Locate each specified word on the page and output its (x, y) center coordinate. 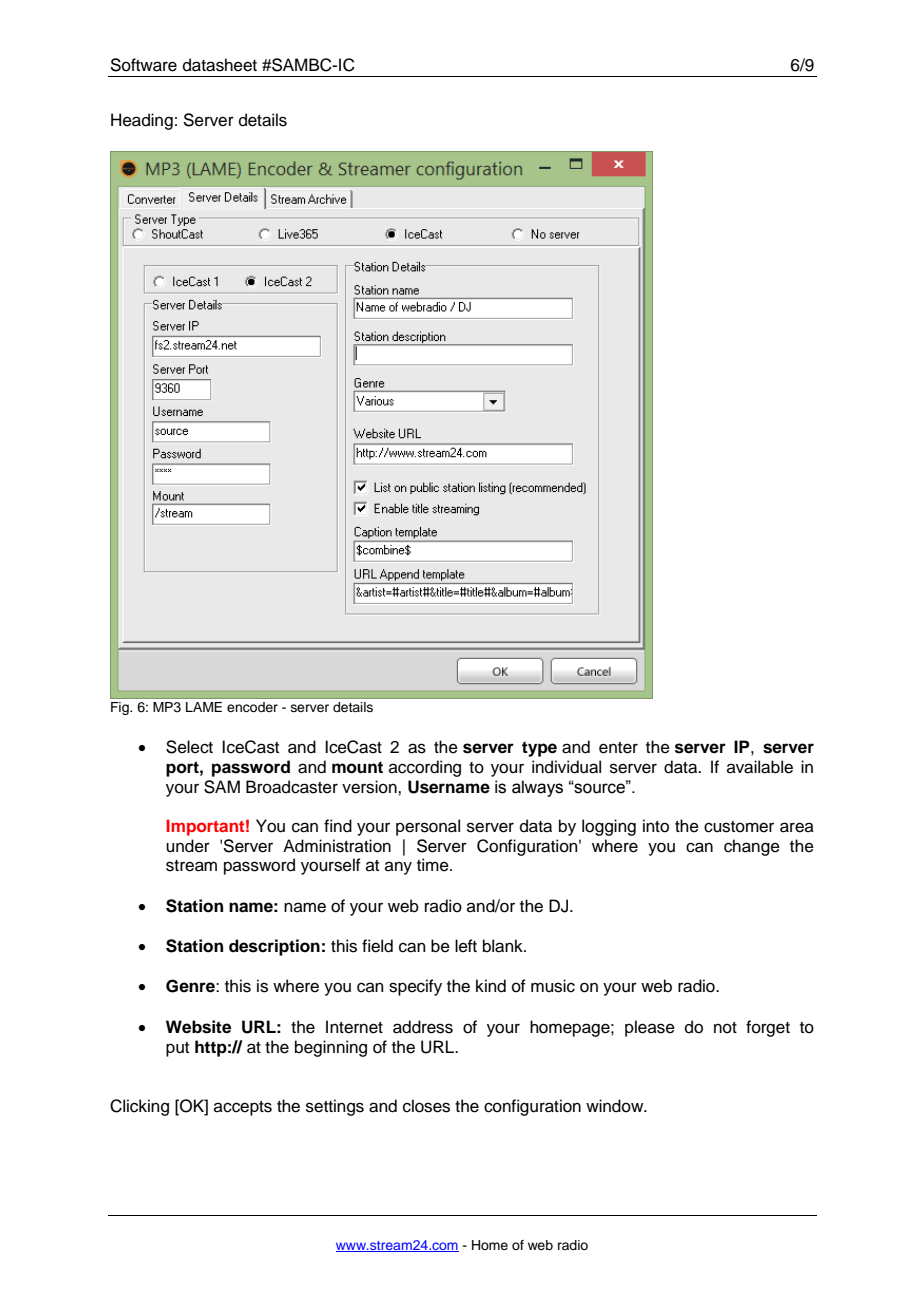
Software (143, 65)
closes (426, 1106)
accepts (243, 1108)
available (760, 767)
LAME (204, 707)
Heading (142, 121)
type (539, 749)
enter (618, 748)
